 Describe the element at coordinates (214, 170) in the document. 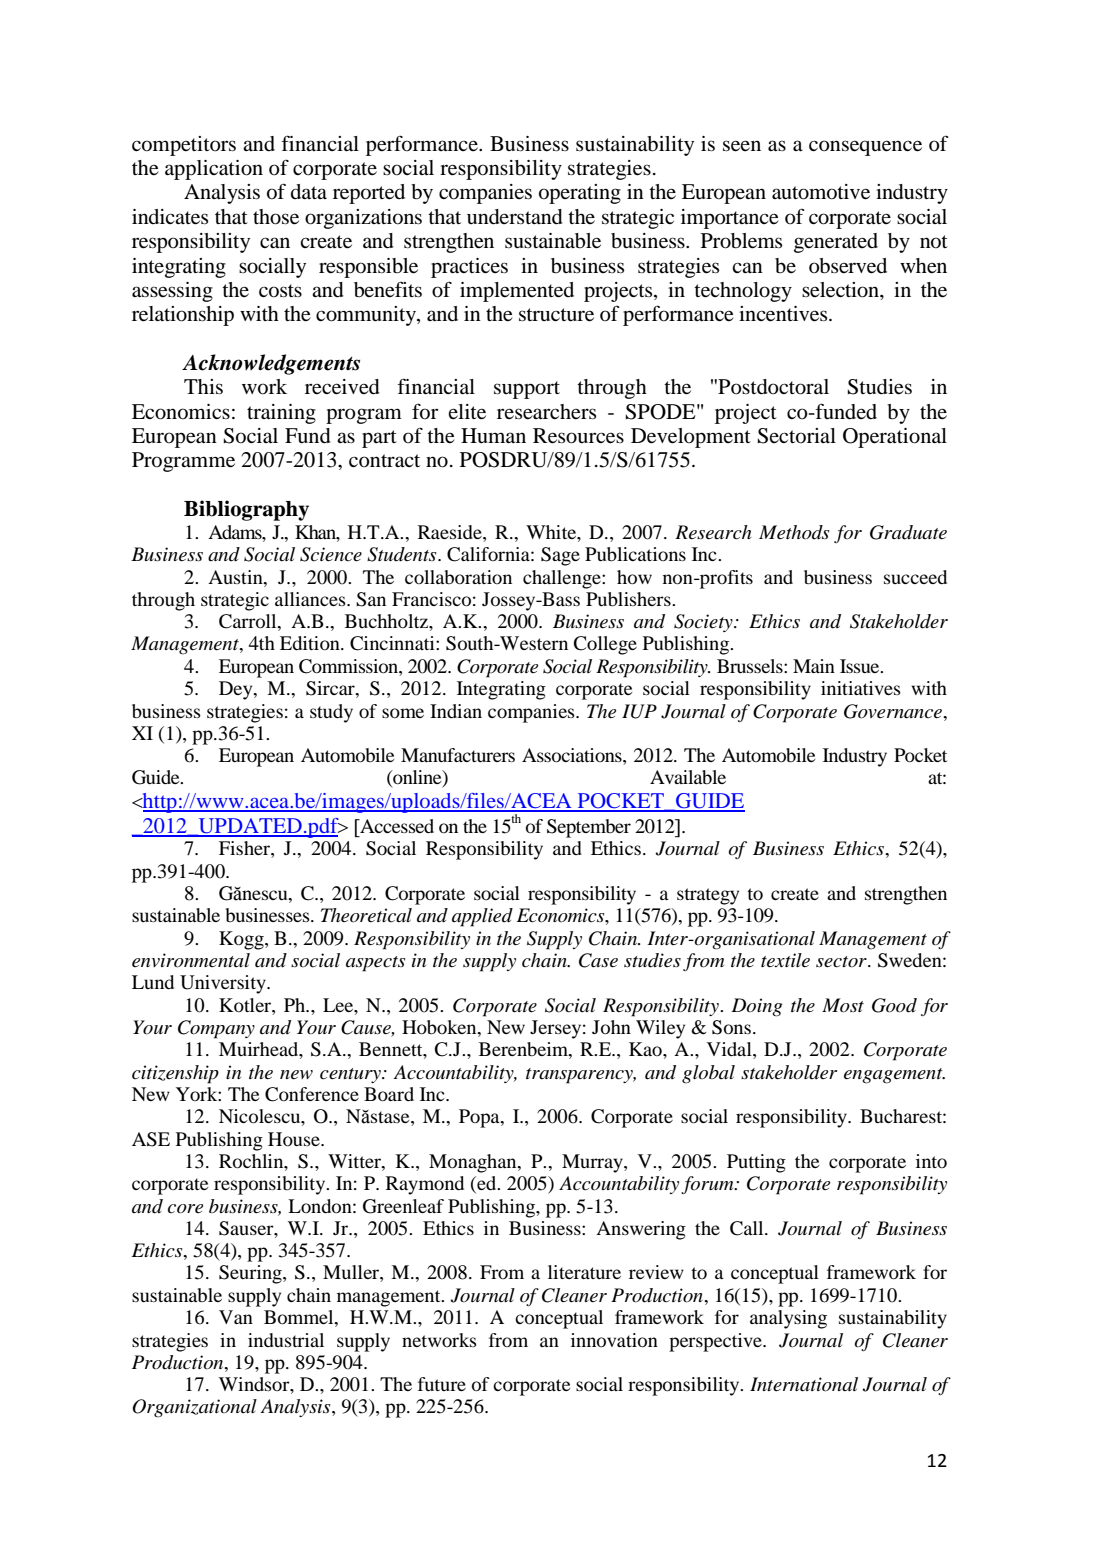

I see `application` at that location.
